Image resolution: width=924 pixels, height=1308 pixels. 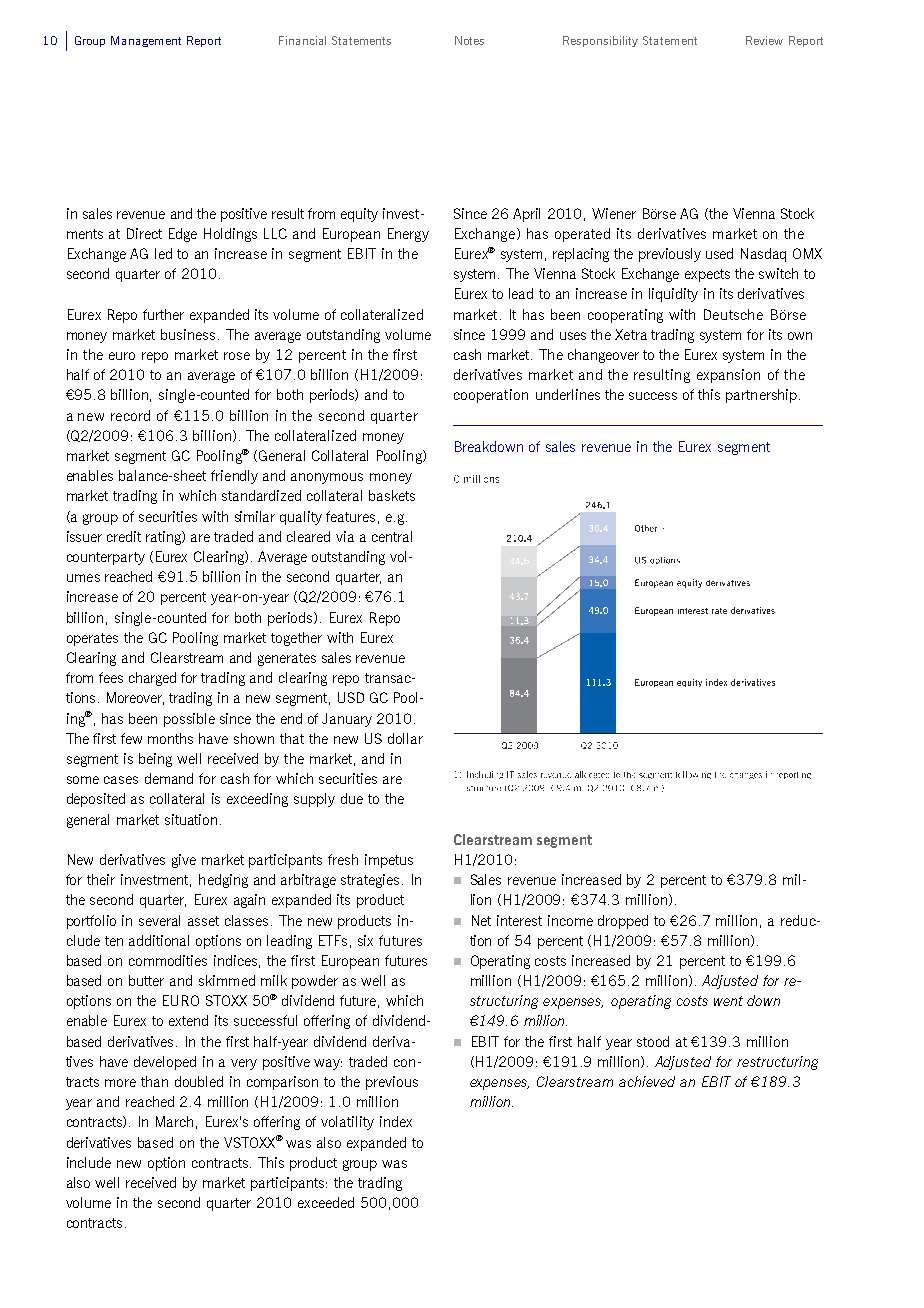 I want to click on charged, so click(x=152, y=679).
